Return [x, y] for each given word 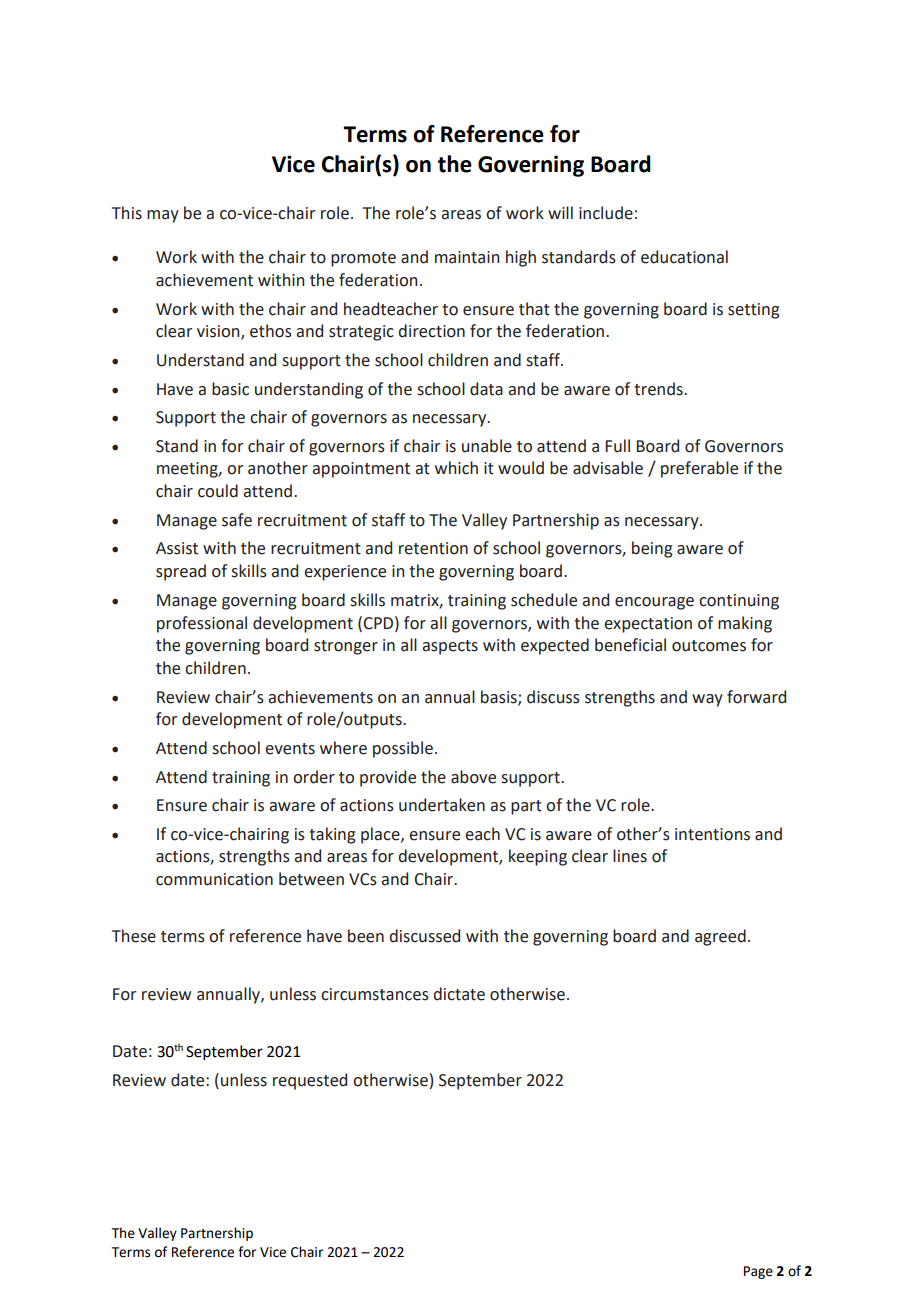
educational [684, 257]
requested [310, 1081]
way [707, 700]
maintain [467, 257]
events [290, 749]
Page [758, 1272]
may [163, 216]
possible [403, 749]
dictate [459, 994]
